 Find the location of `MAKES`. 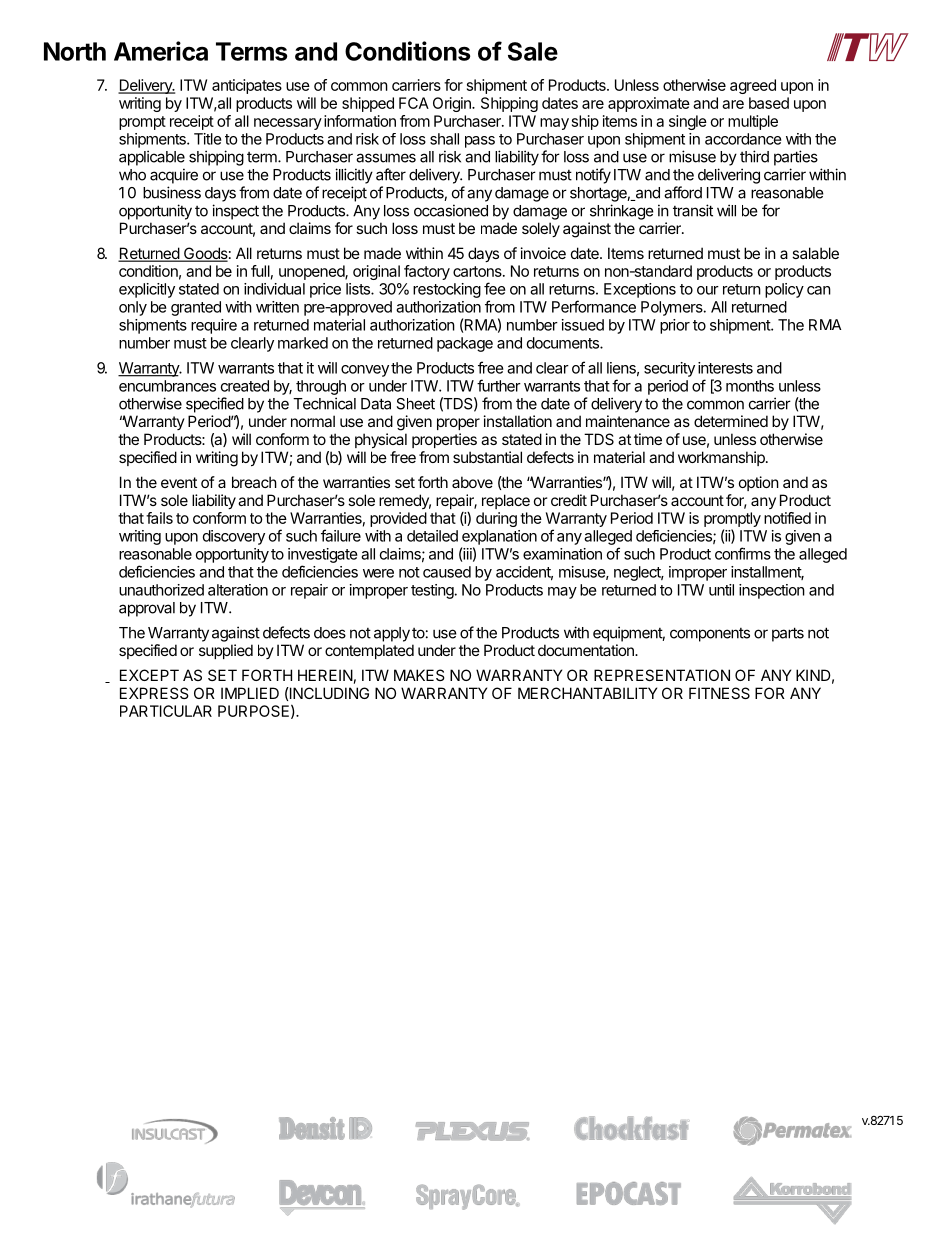

MAKES is located at coordinates (419, 675).
